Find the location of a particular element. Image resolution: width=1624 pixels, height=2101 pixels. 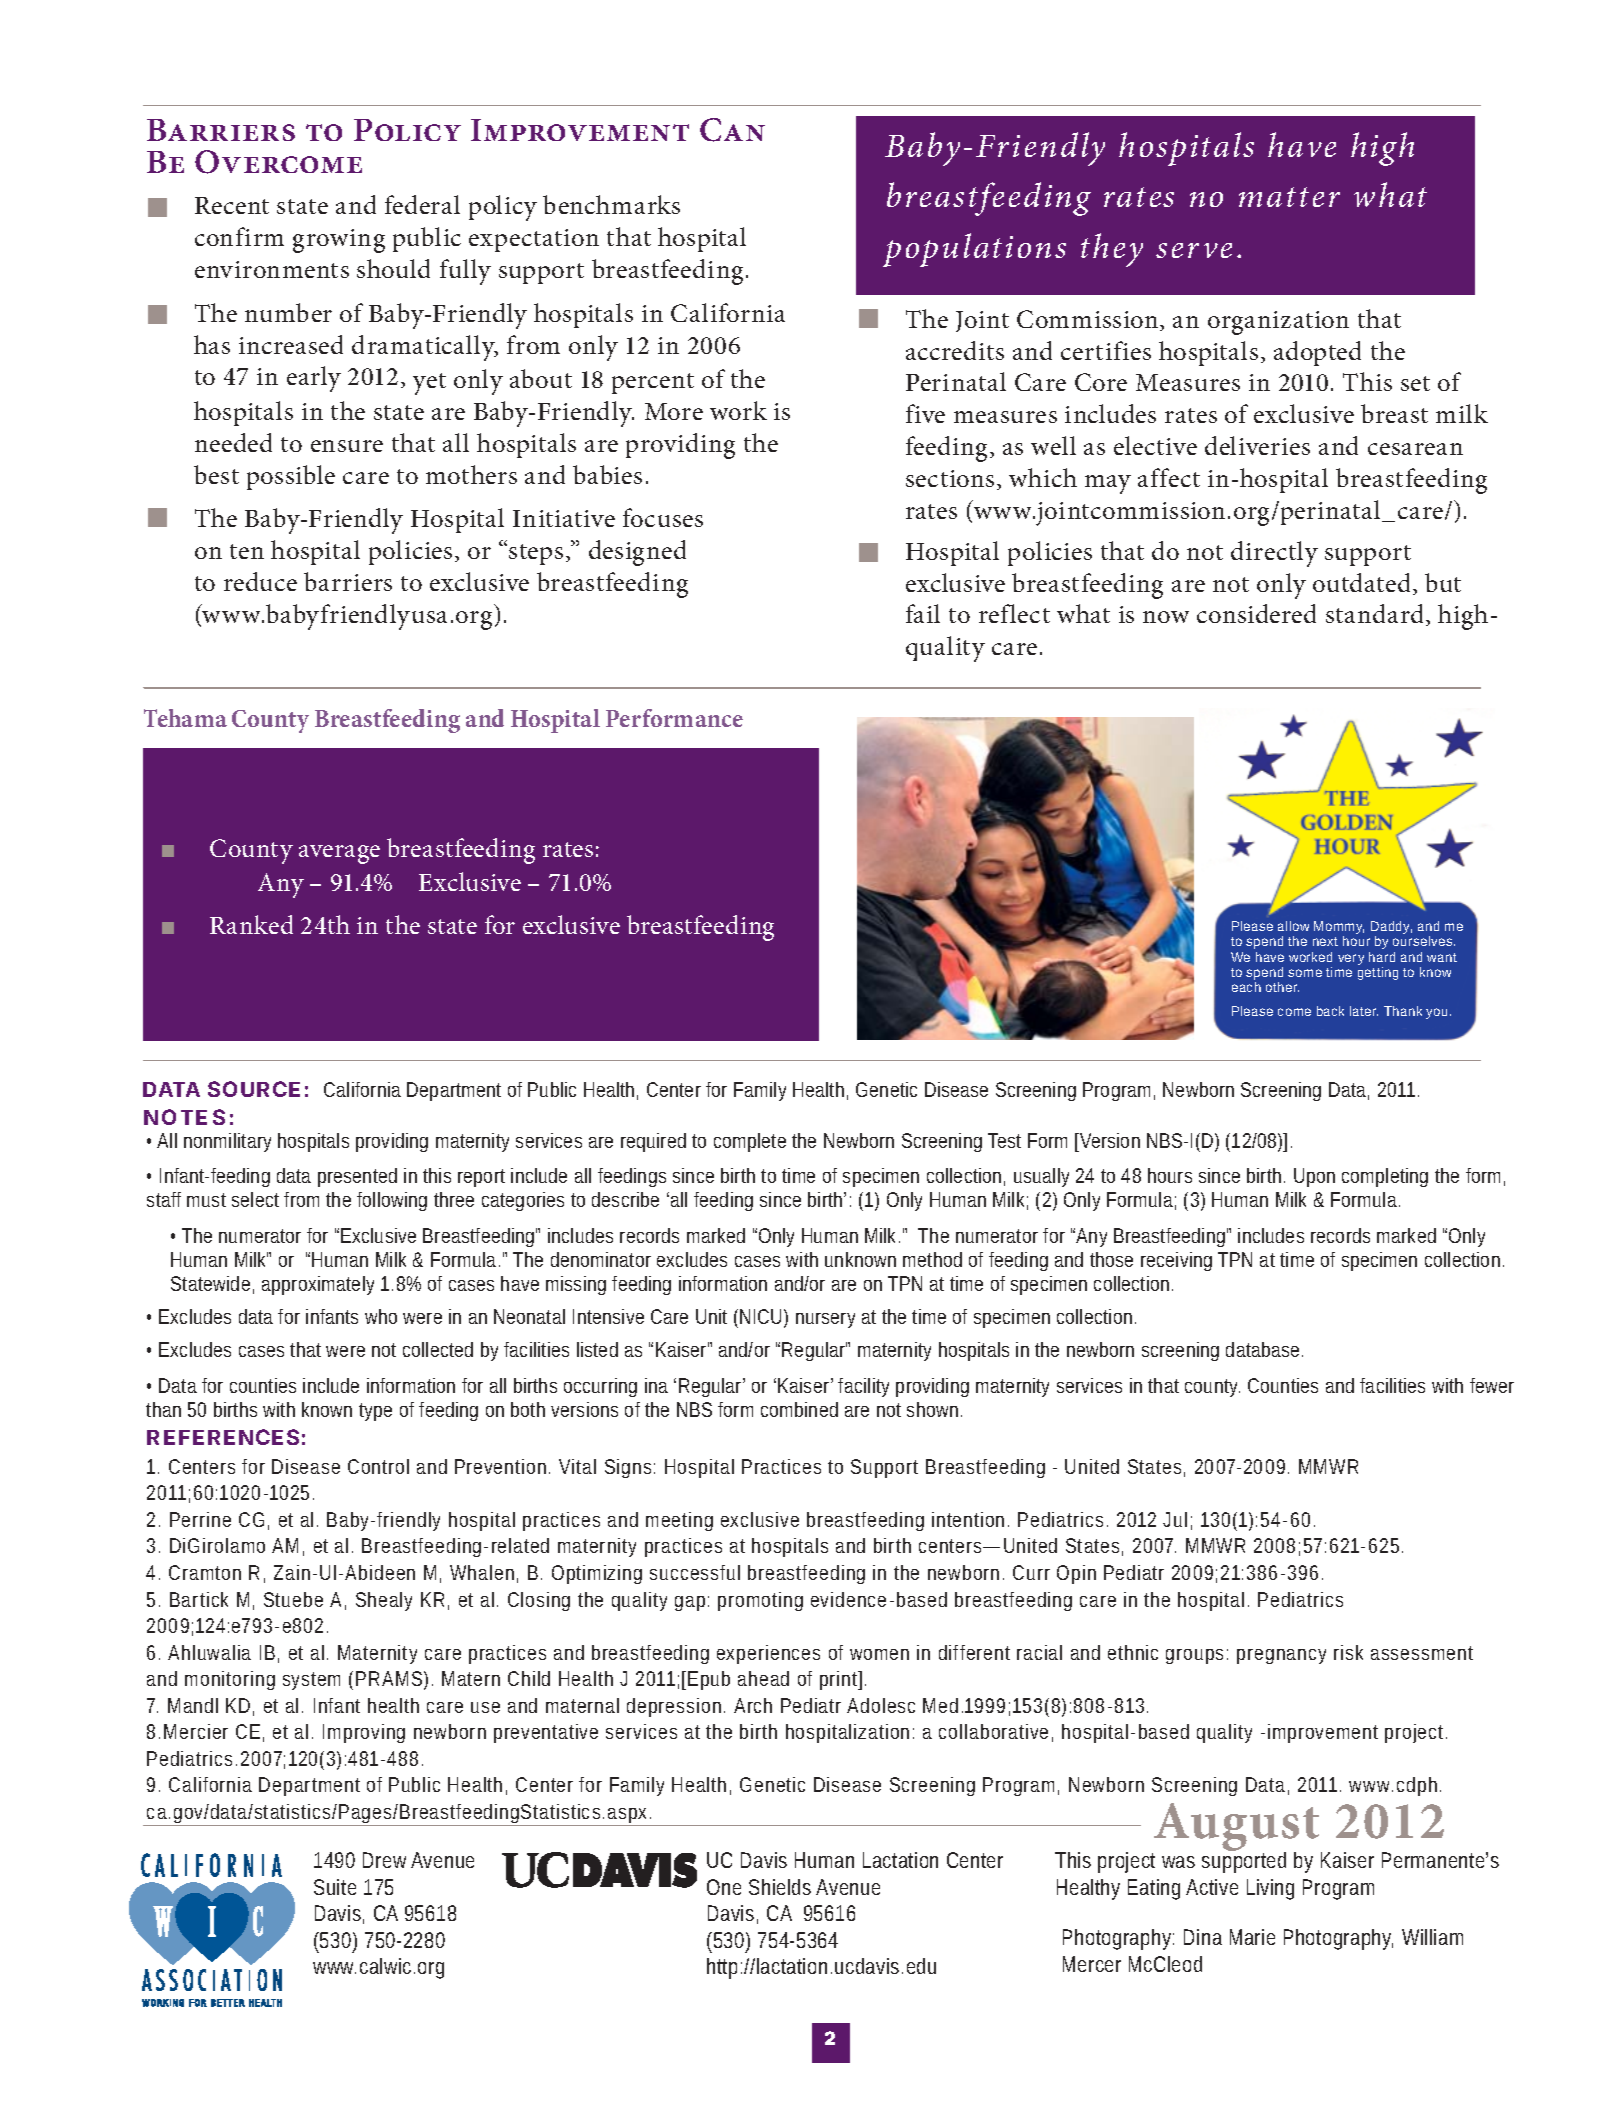

federal is located at coordinates (422, 204).
